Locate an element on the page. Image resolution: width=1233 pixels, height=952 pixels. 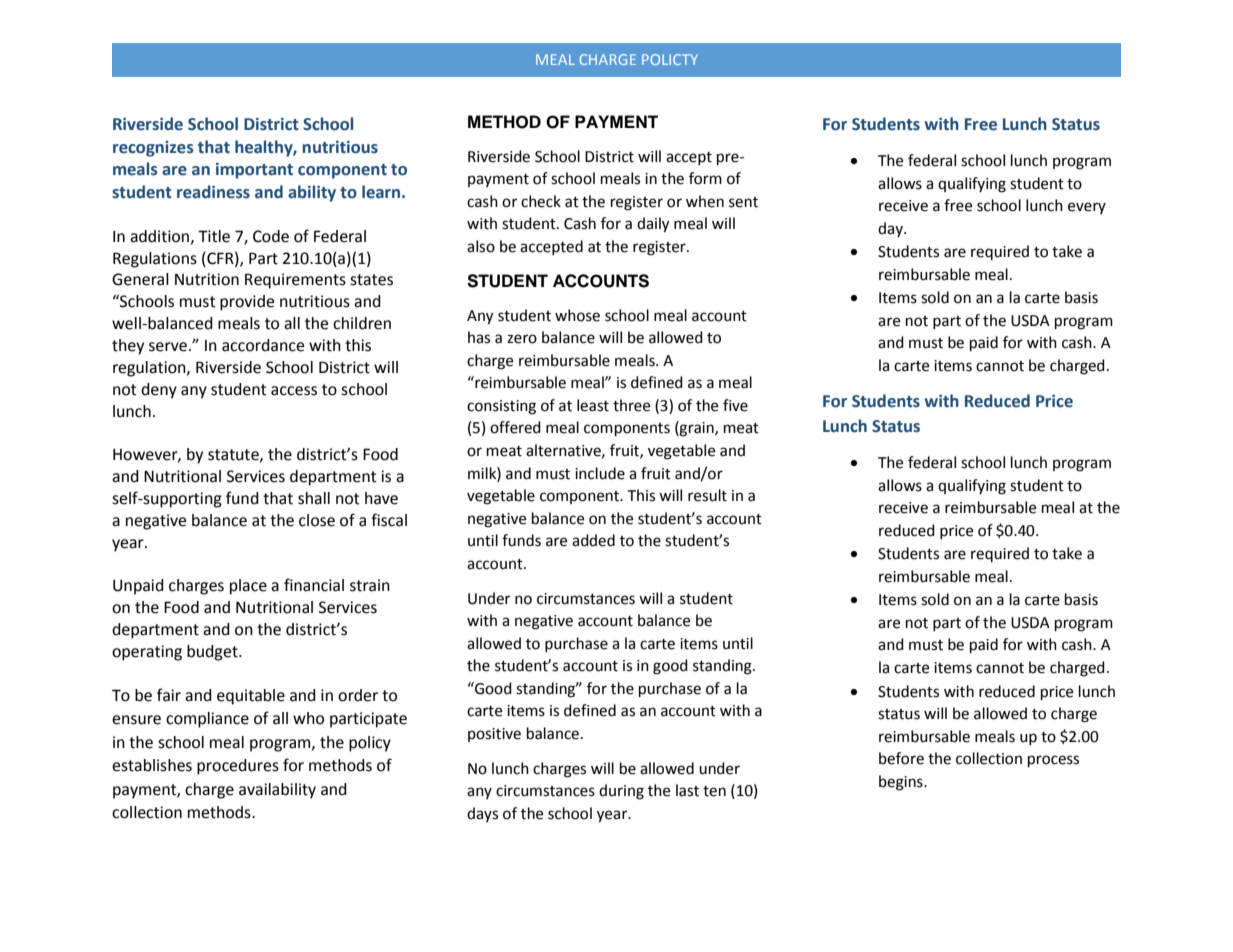
procedures is located at coordinates (238, 767).
